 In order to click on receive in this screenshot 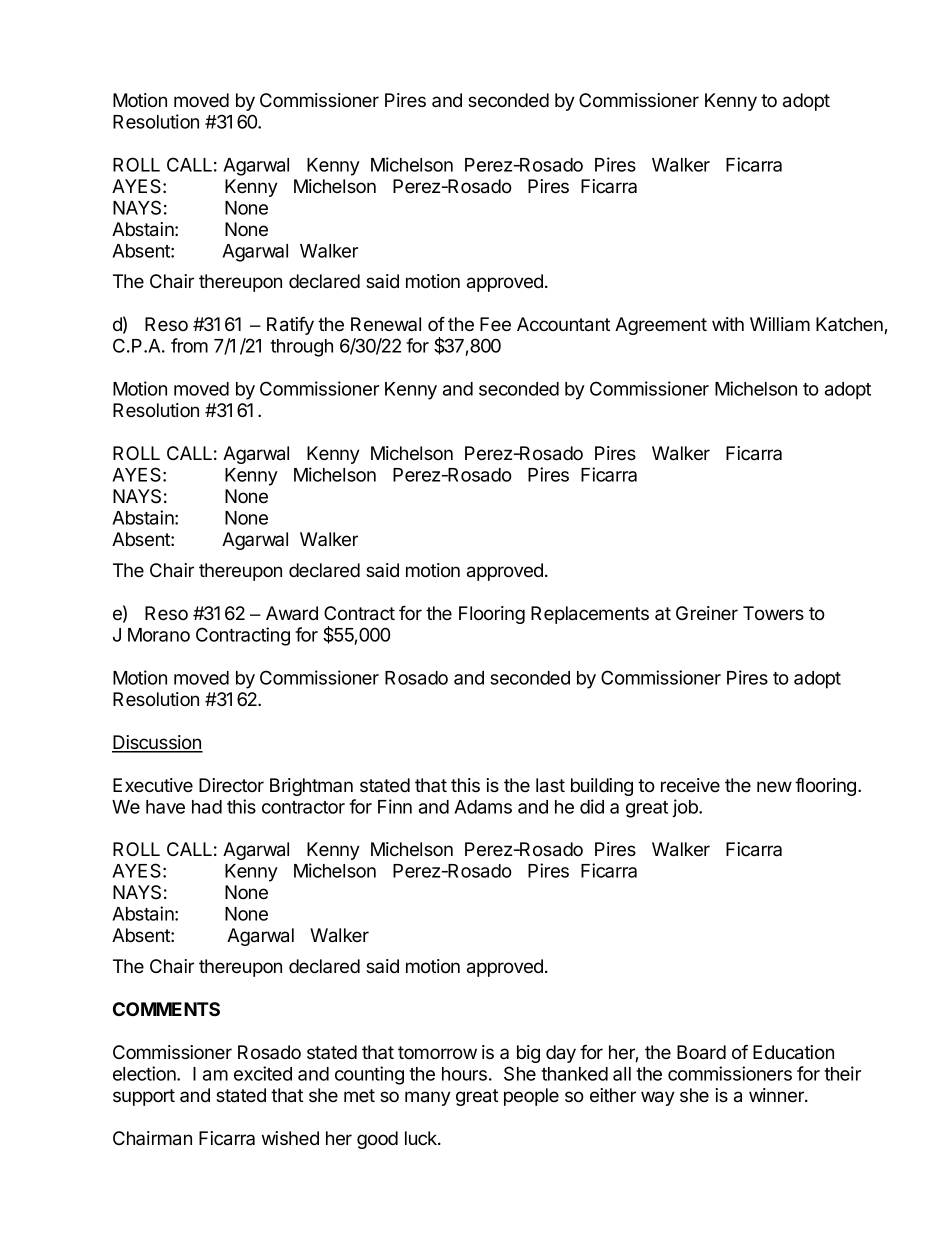, I will do `click(690, 785)`.
